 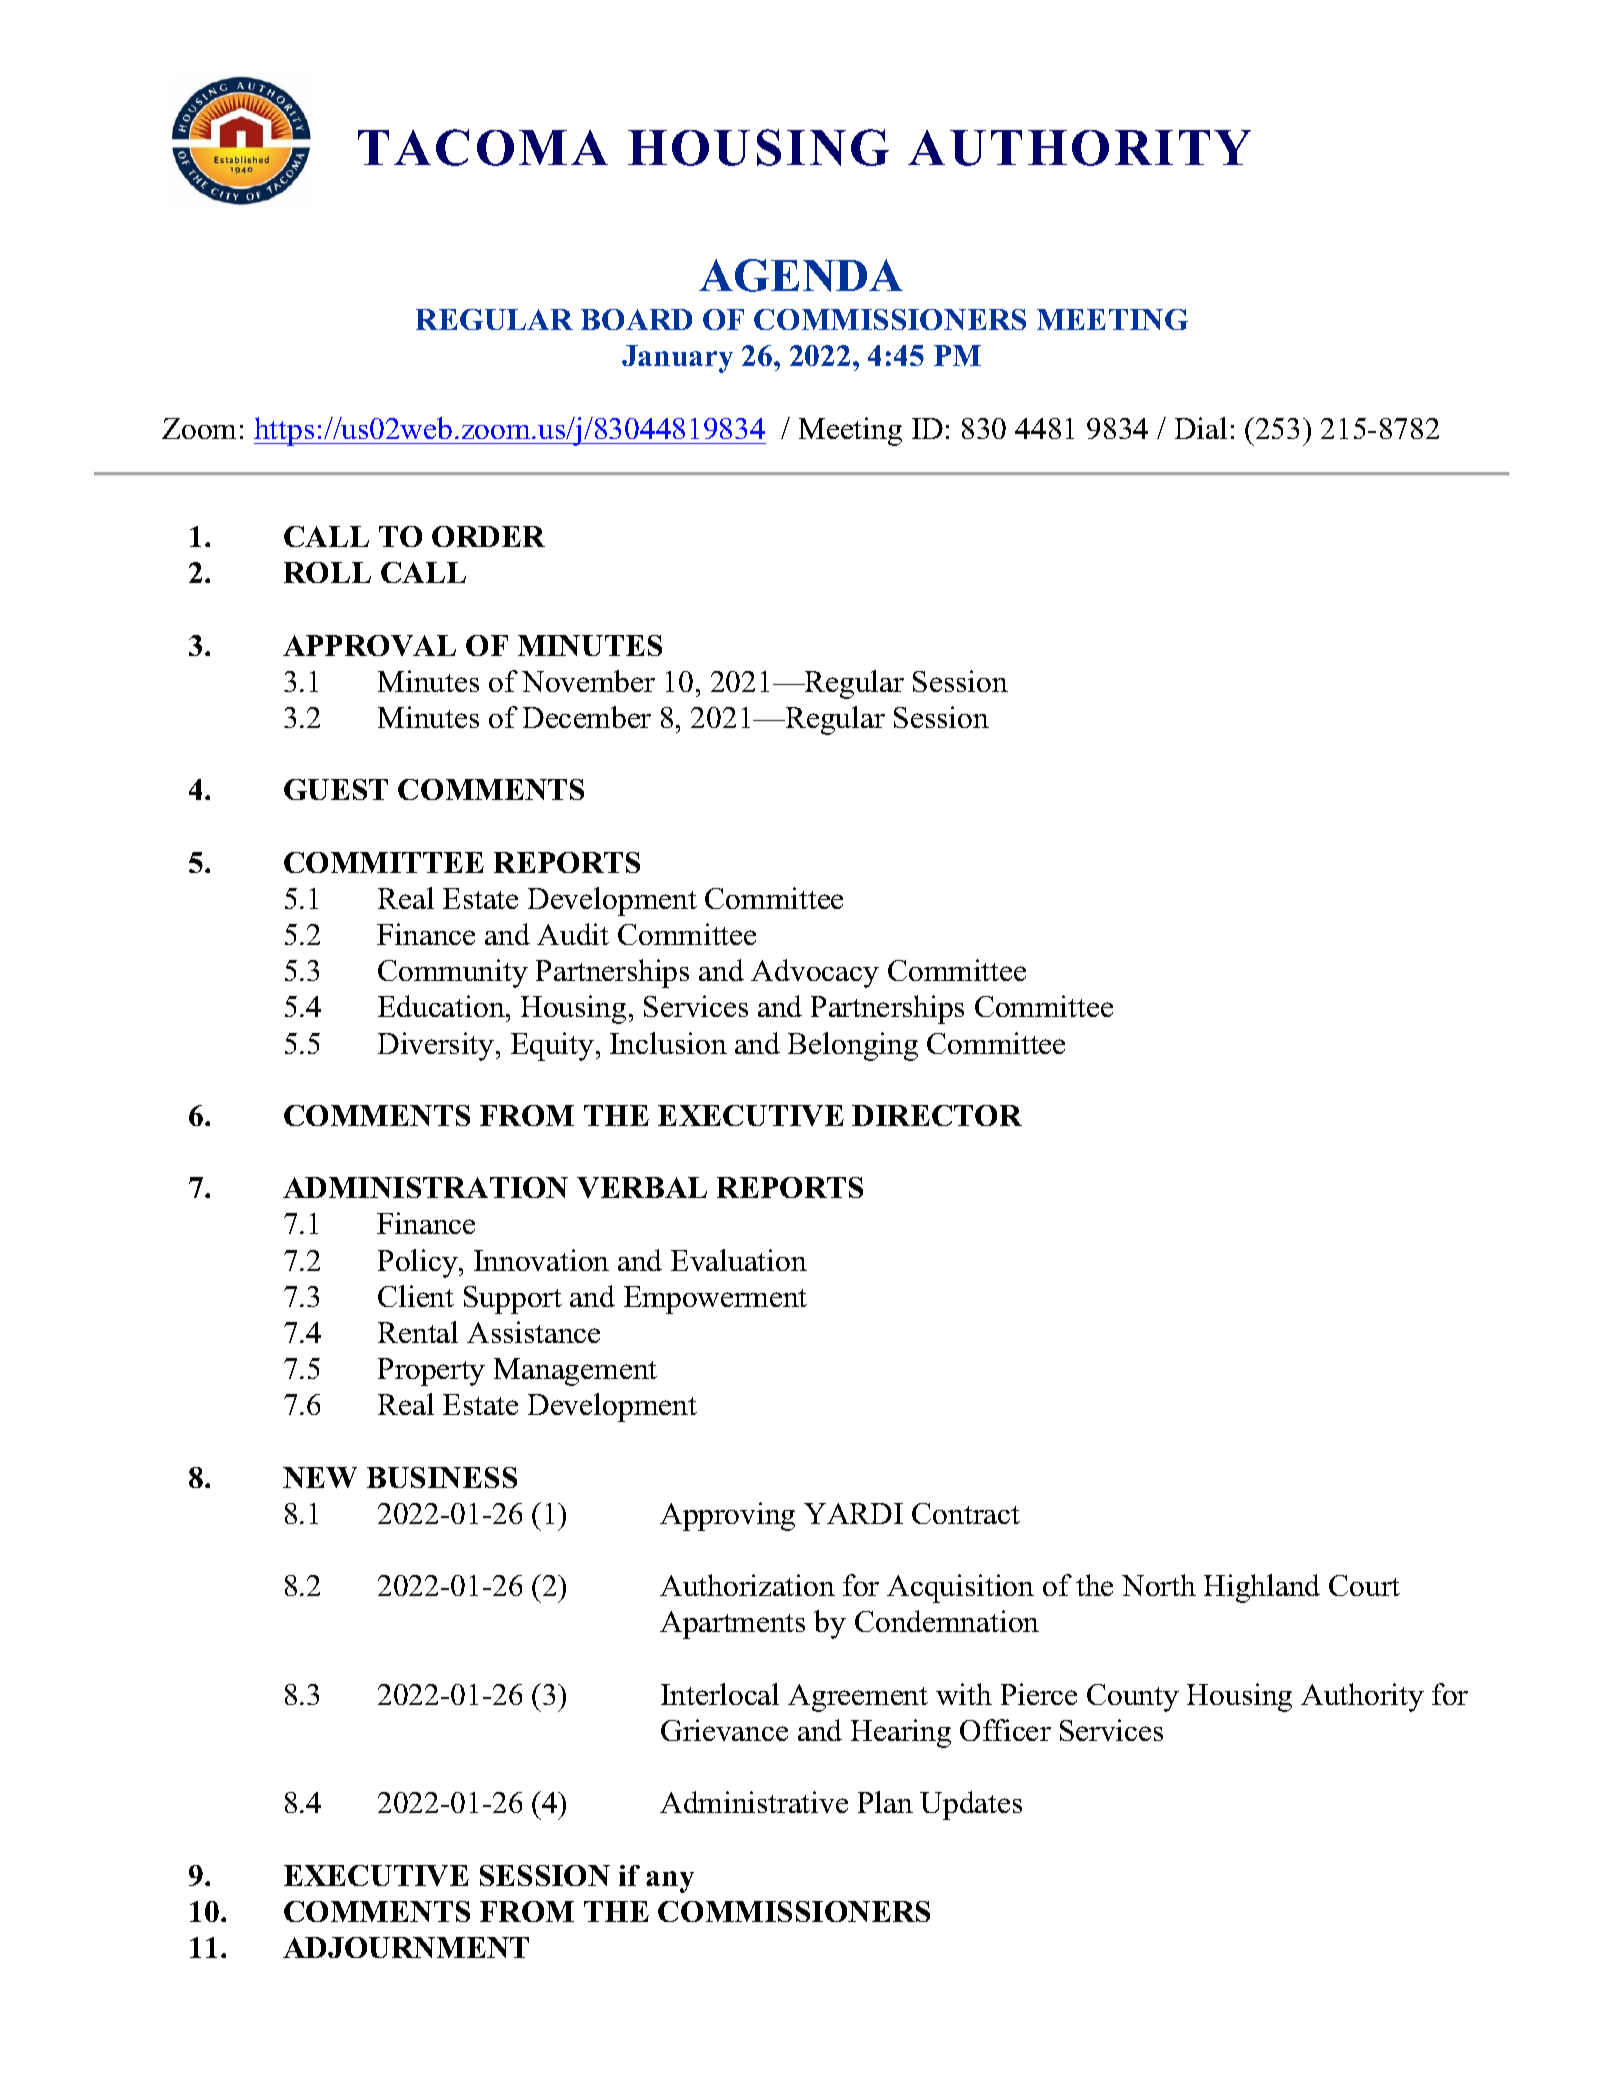 What do you see at coordinates (483, 147) in the image?
I see `TACOMA` at bounding box center [483, 147].
